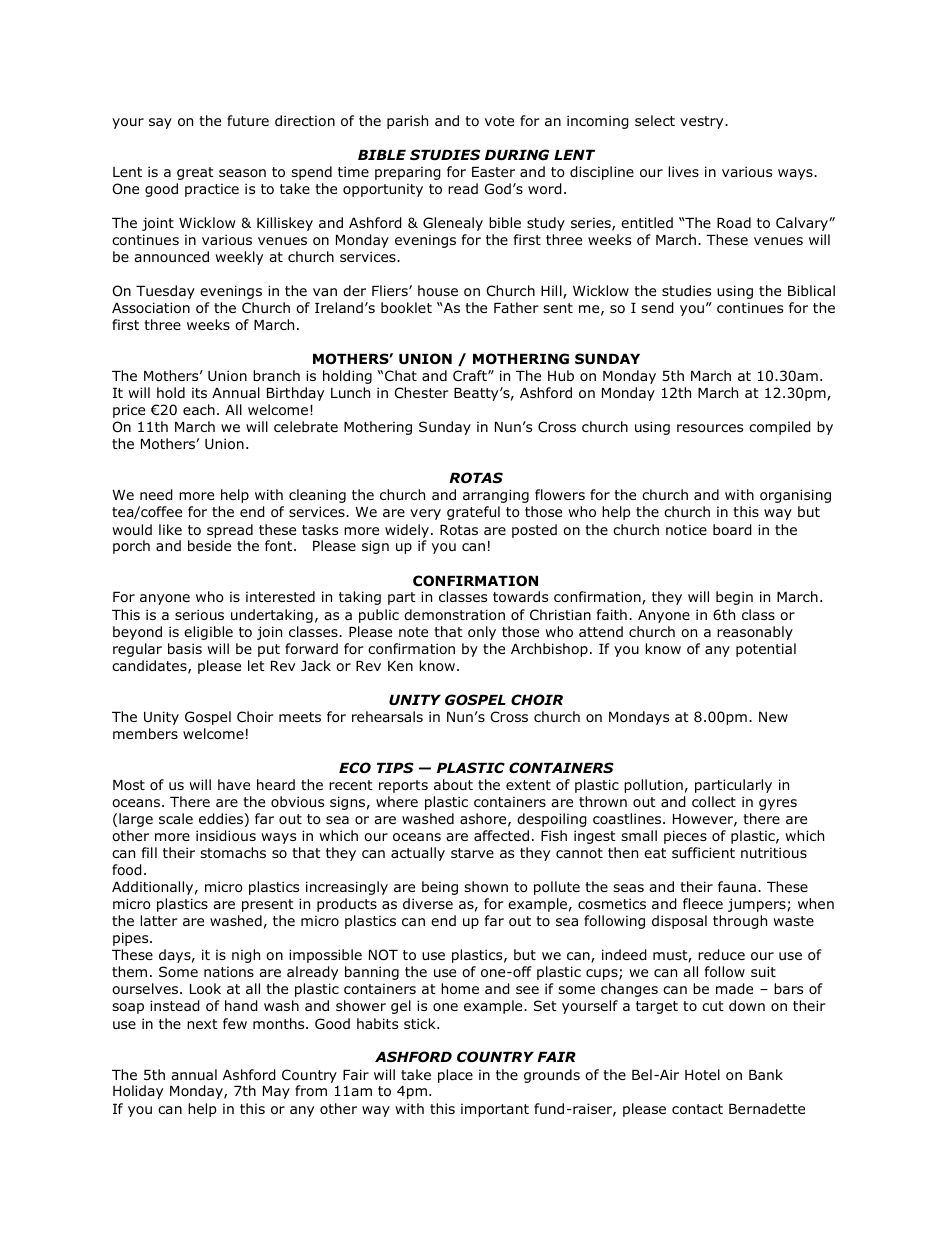  Describe the element at coordinates (151, 308) in the image. I see `Association` at that location.
